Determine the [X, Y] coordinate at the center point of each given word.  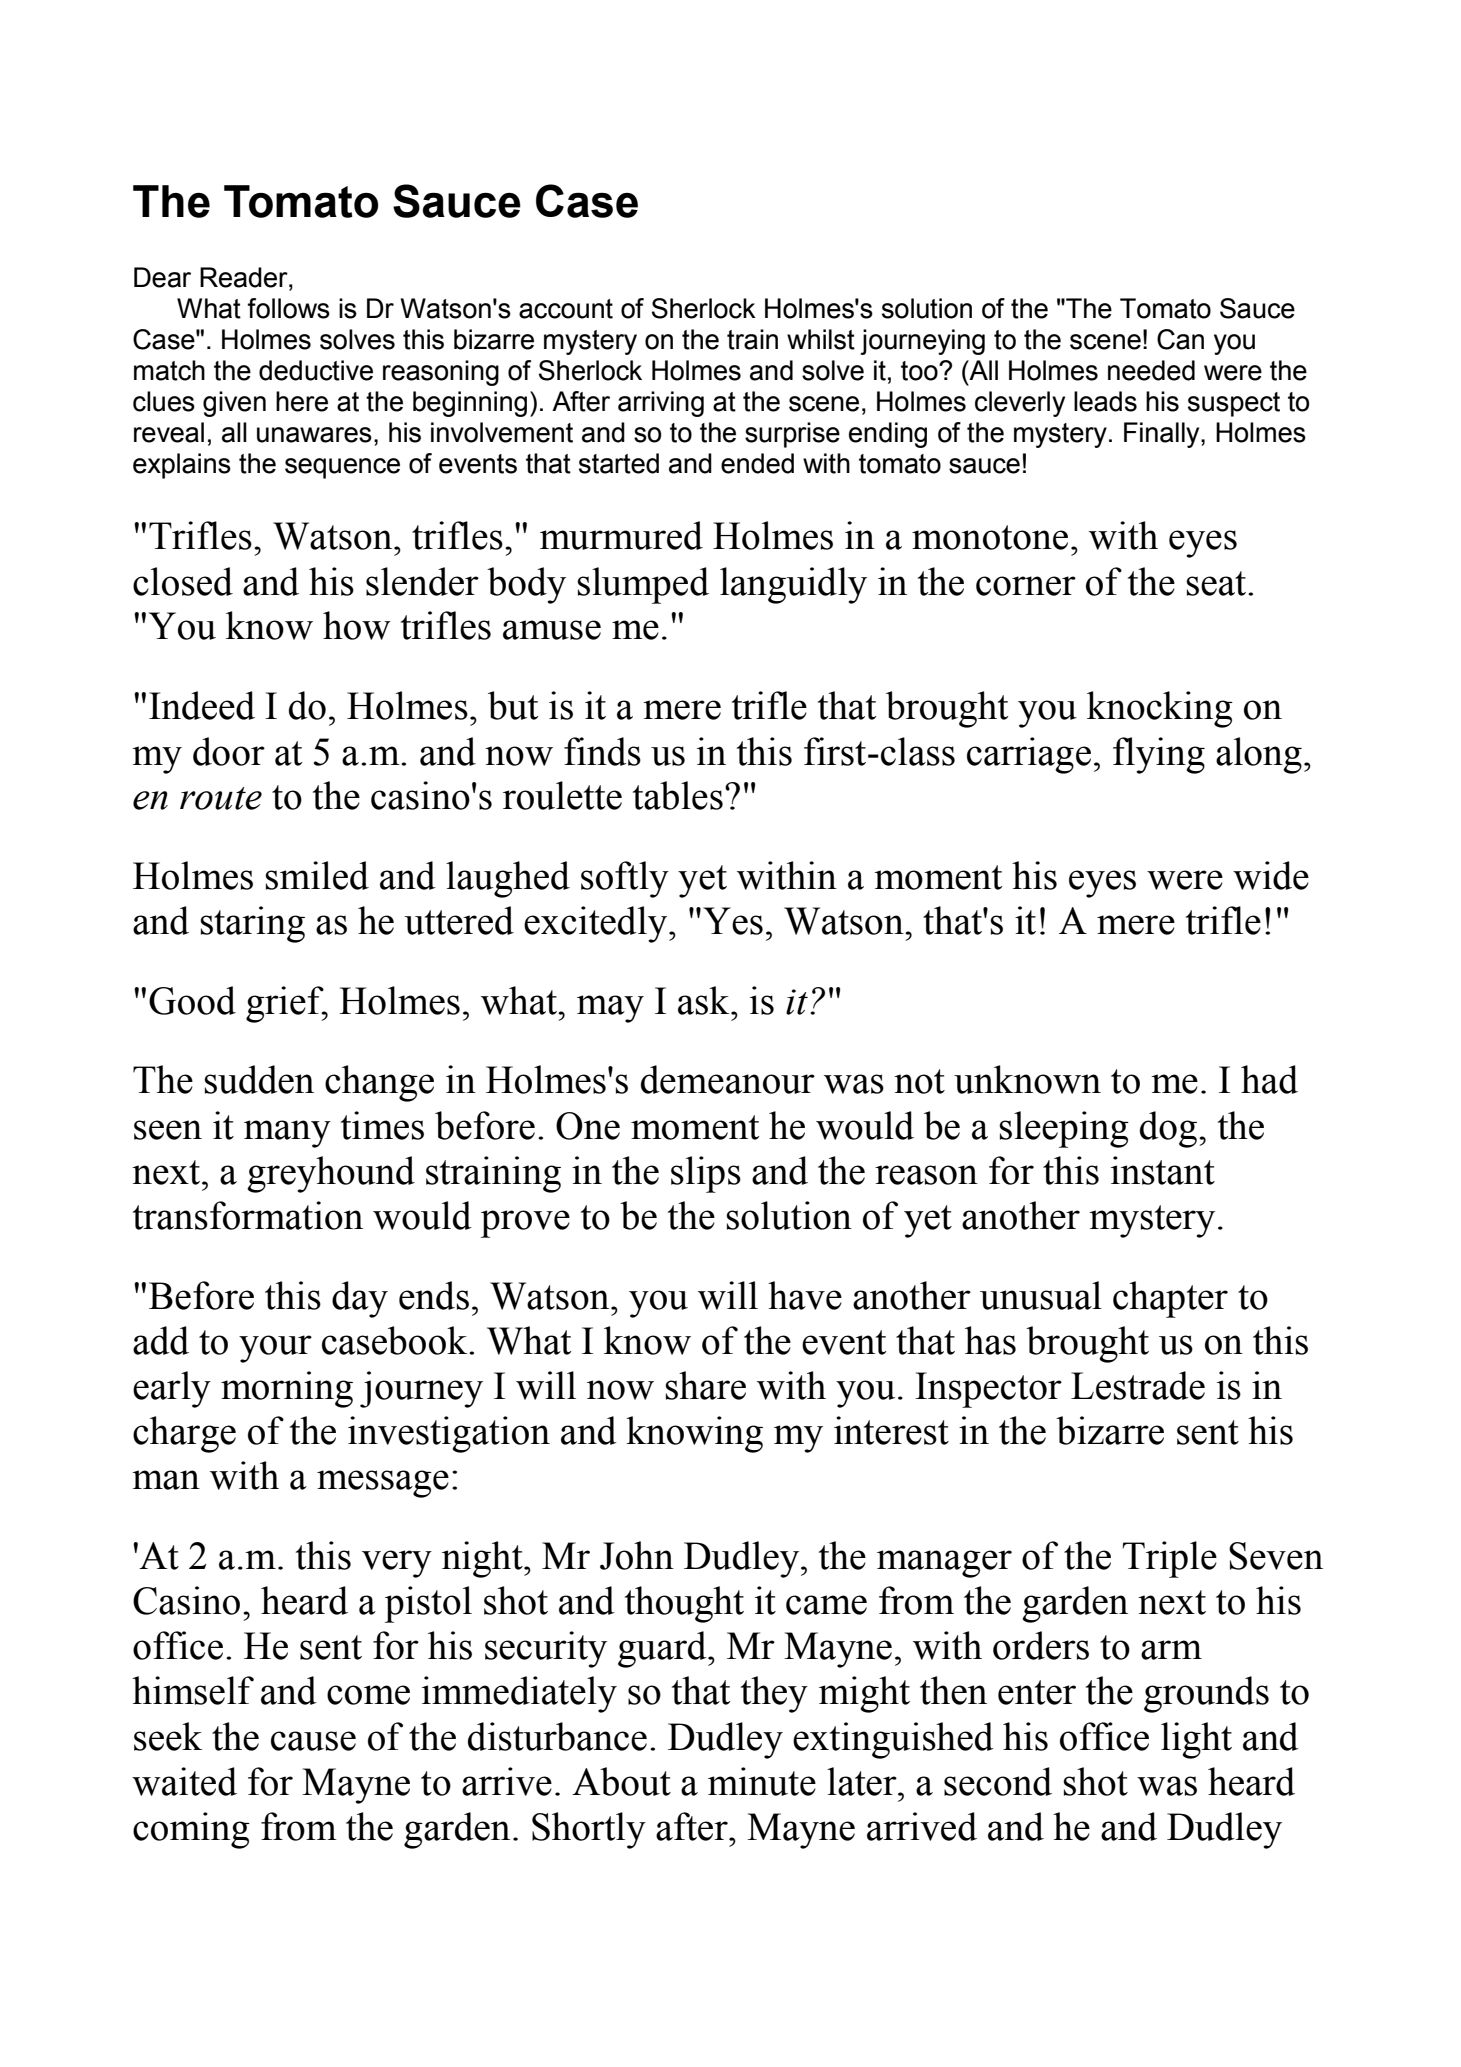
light [1196, 1740]
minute [762, 1781]
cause [313, 1741]
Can [1180, 339]
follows [288, 308]
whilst [821, 339]
